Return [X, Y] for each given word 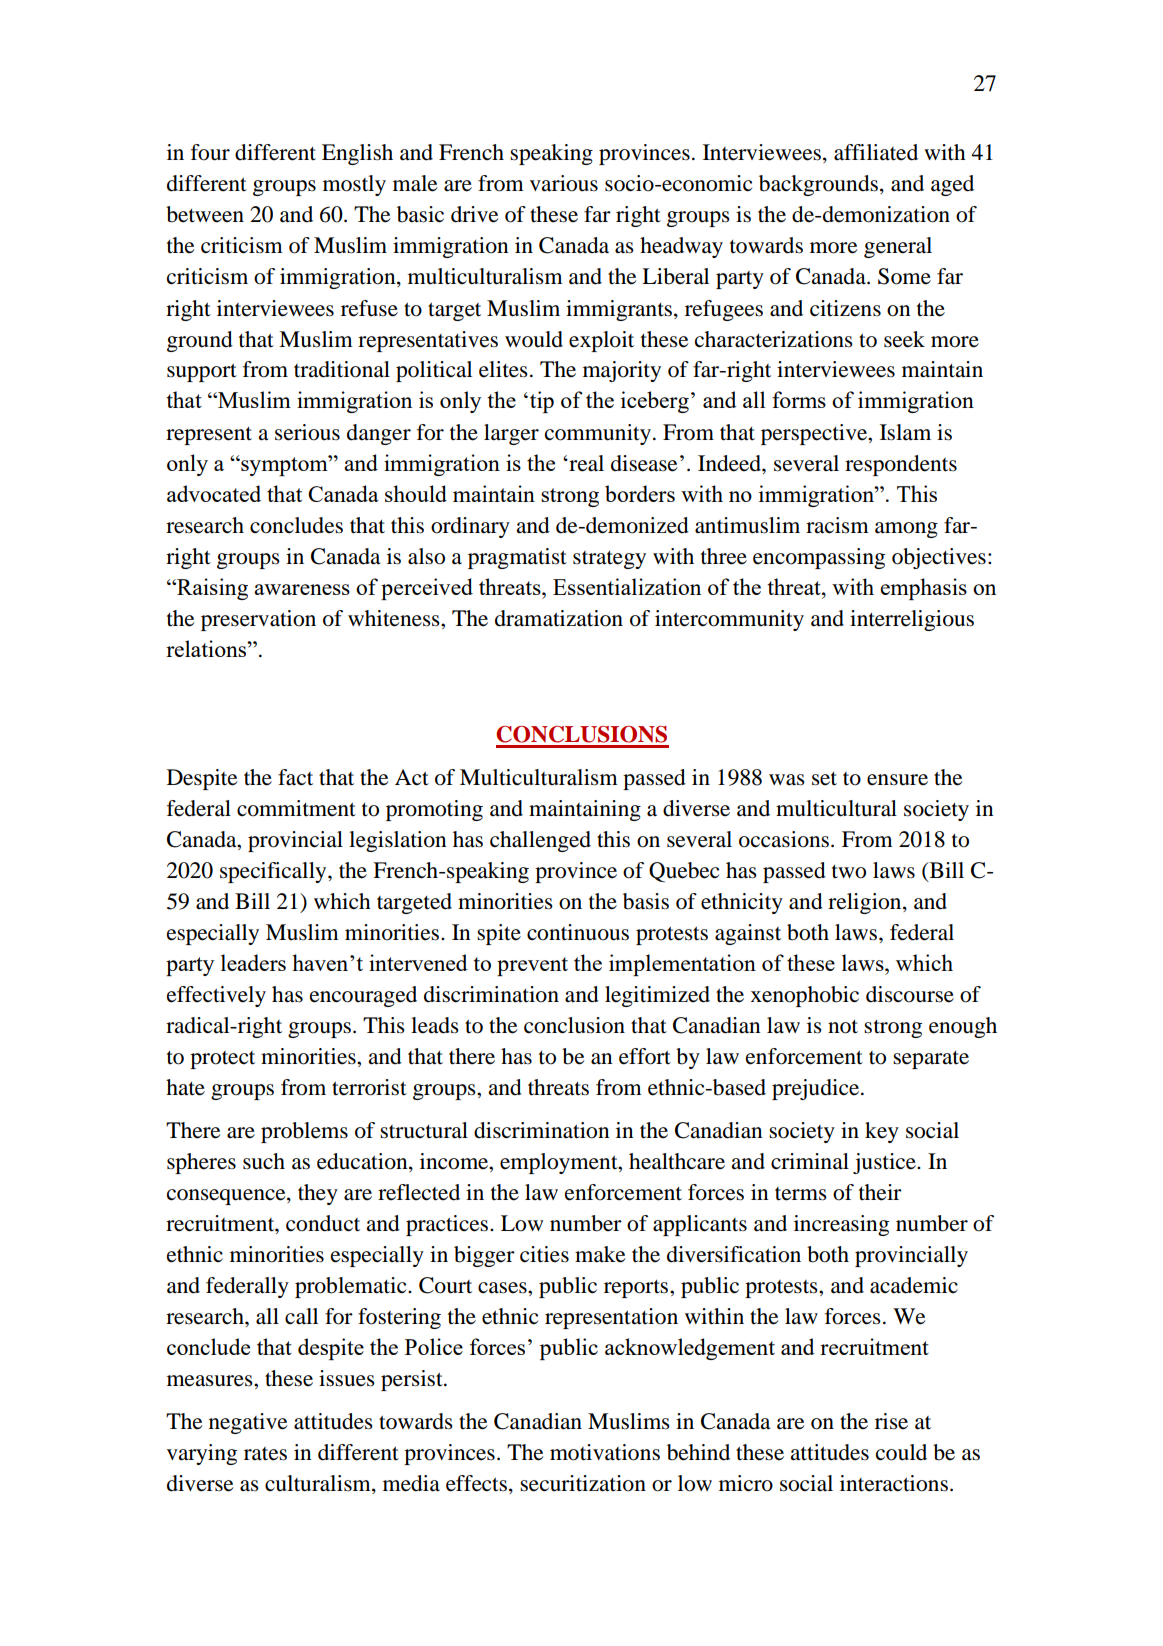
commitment [296, 808]
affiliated [876, 152]
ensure [897, 780]
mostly [354, 185]
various [564, 183]
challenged [540, 841]
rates [265, 1454]
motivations [605, 1452]
